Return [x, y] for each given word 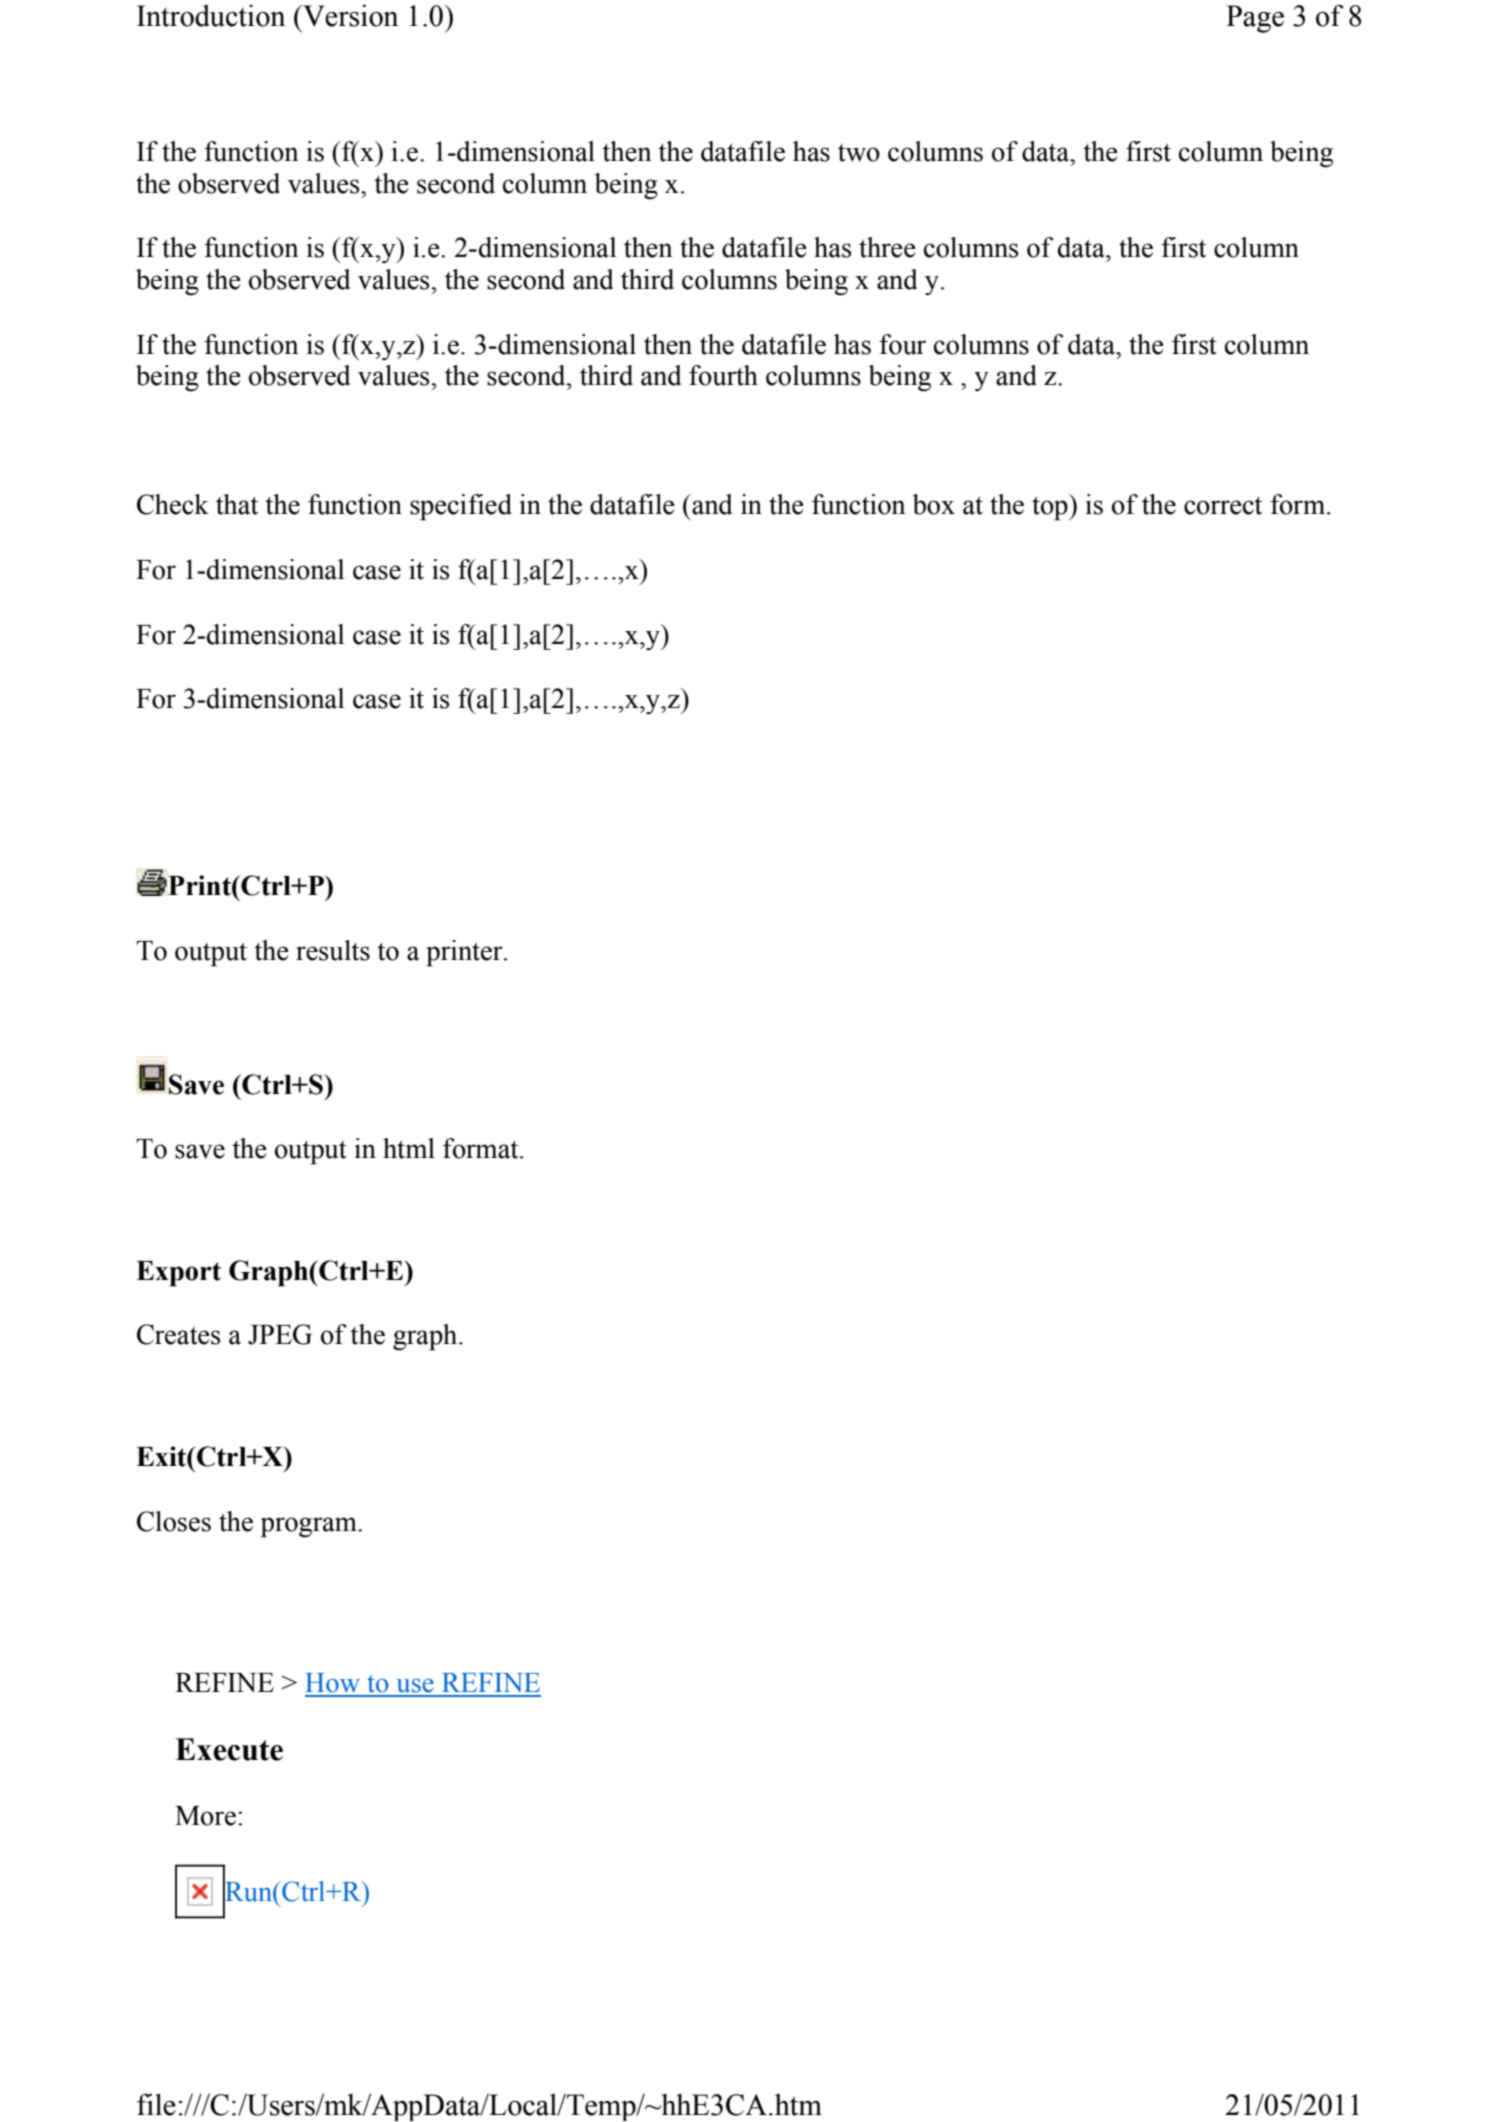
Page [1255, 19]
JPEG [280, 1334]
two [859, 153]
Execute [229, 1749]
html [409, 1148]
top [1051, 509]
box [933, 504]
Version [349, 15]
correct [1223, 506]
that [237, 504]
